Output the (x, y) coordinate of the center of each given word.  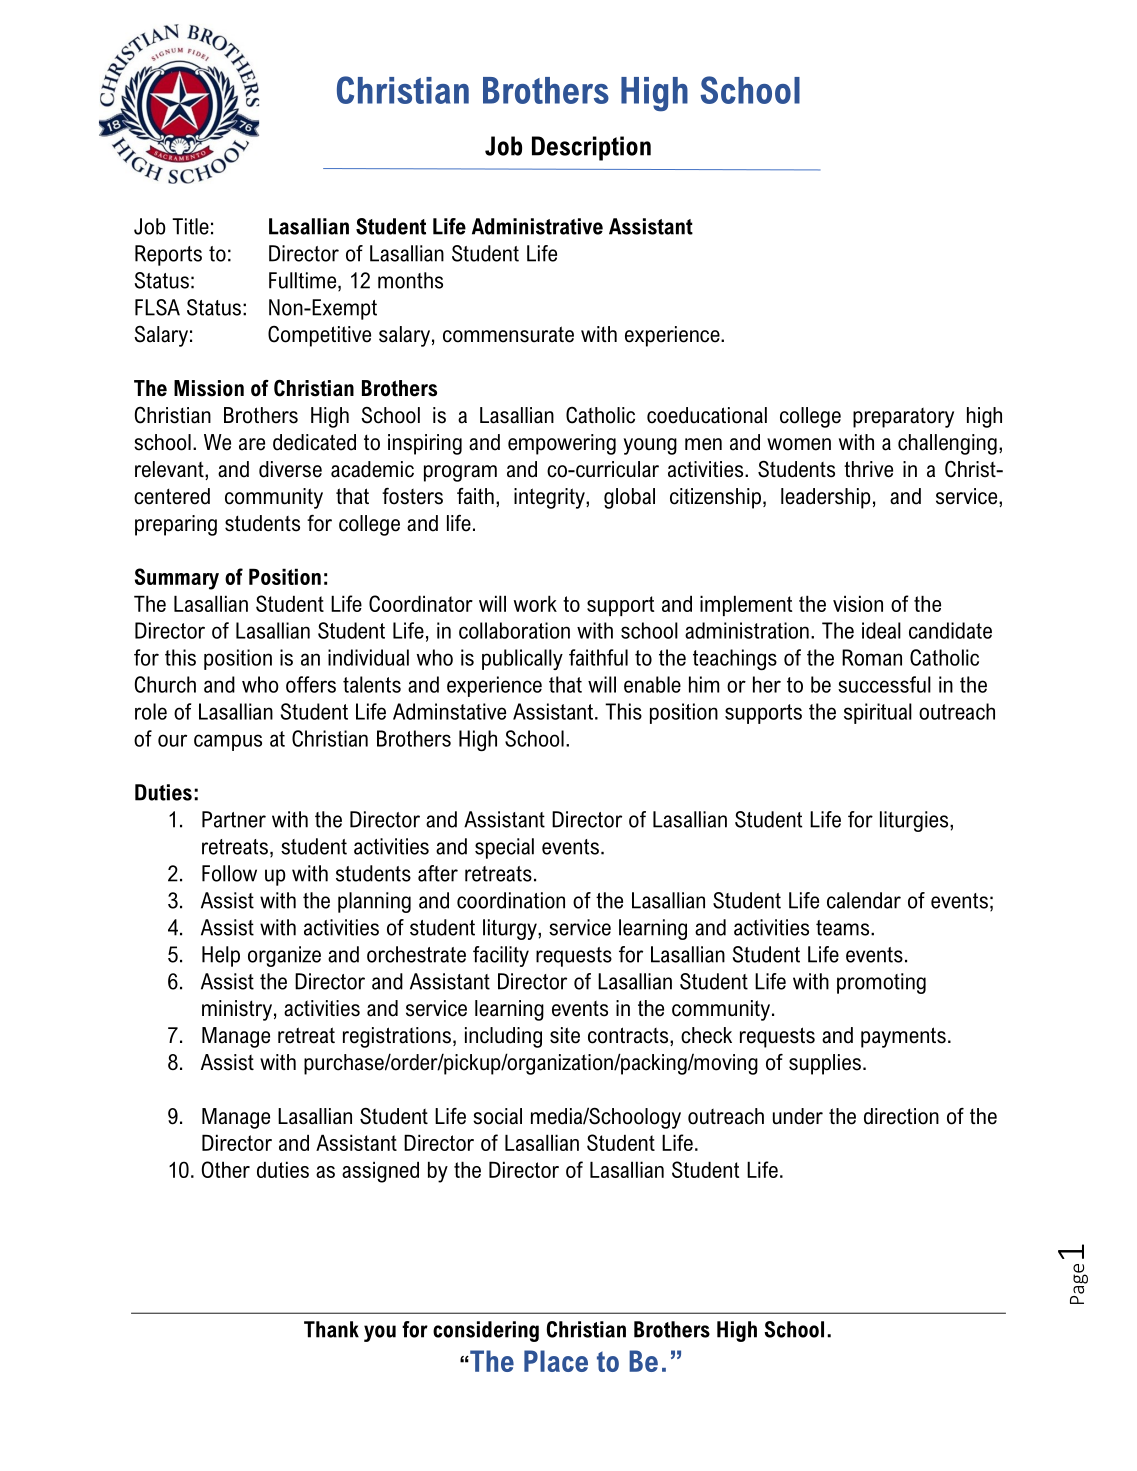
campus (228, 742)
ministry (237, 1010)
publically (522, 659)
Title (190, 226)
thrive (868, 469)
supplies (825, 1064)
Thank (331, 1329)
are (252, 444)
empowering (562, 444)
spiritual (878, 713)
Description (591, 148)
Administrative (537, 226)
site (565, 1035)
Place (556, 1361)
